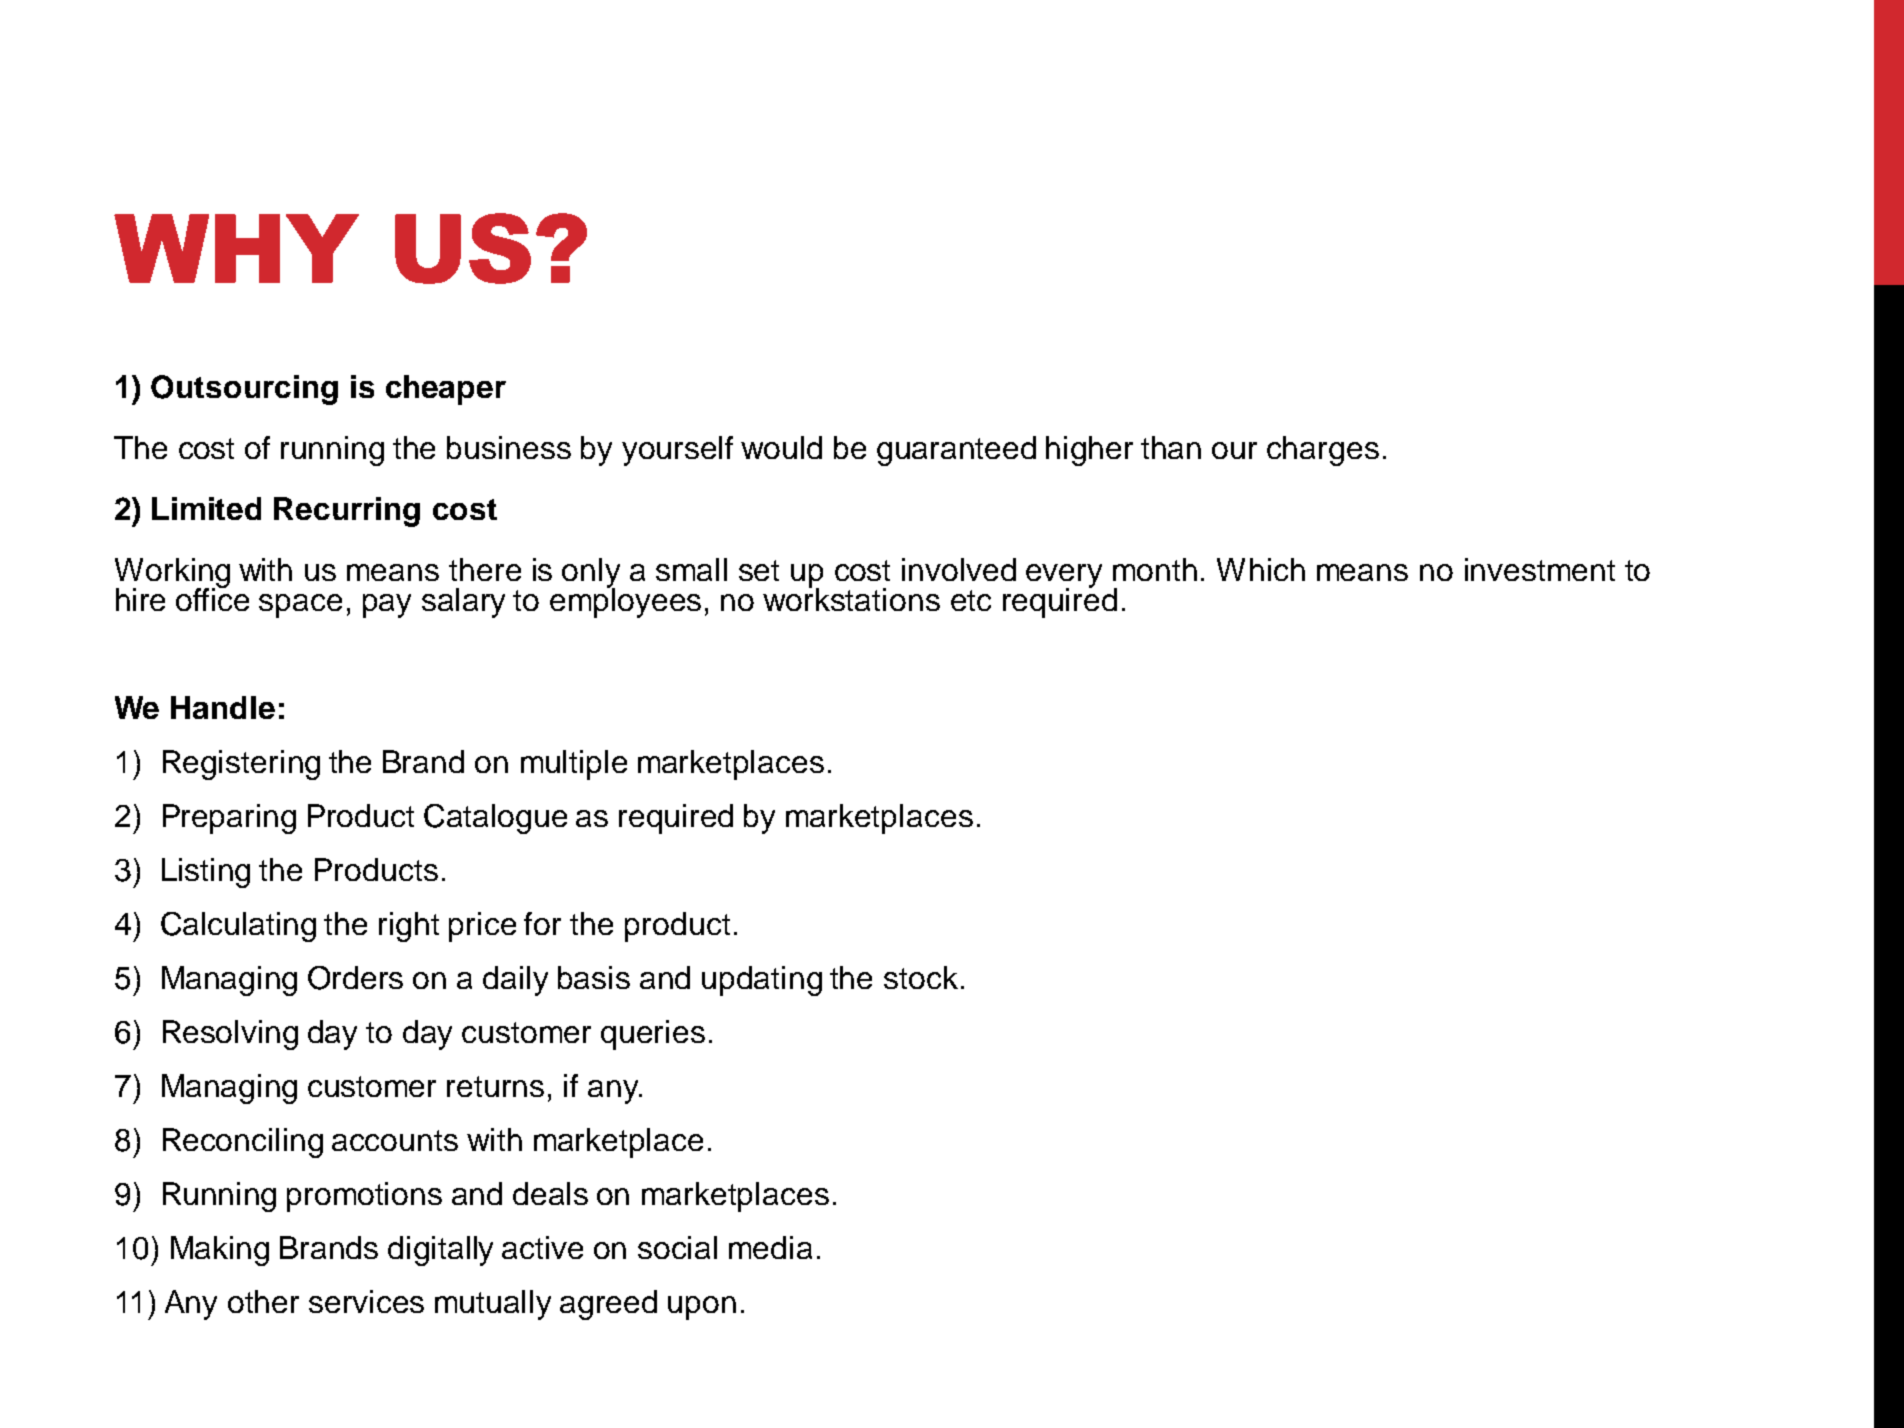 The image size is (1904, 1428). What do you see at coordinates (347, 512) in the document?
I see `Recurring` at bounding box center [347, 512].
